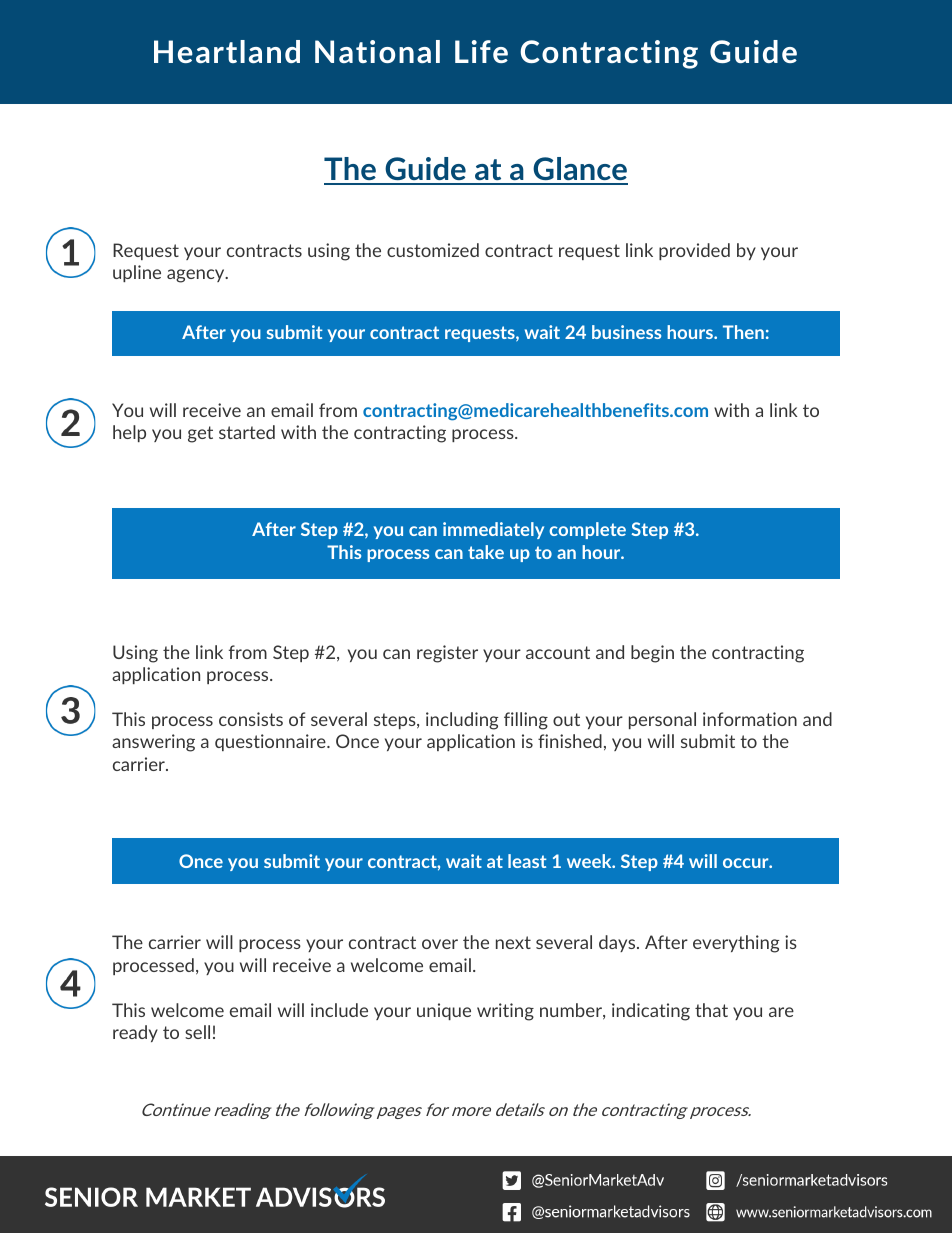 The image size is (952, 1233). Describe the element at coordinates (444, 1011) in the screenshot. I see `unique` at that location.
